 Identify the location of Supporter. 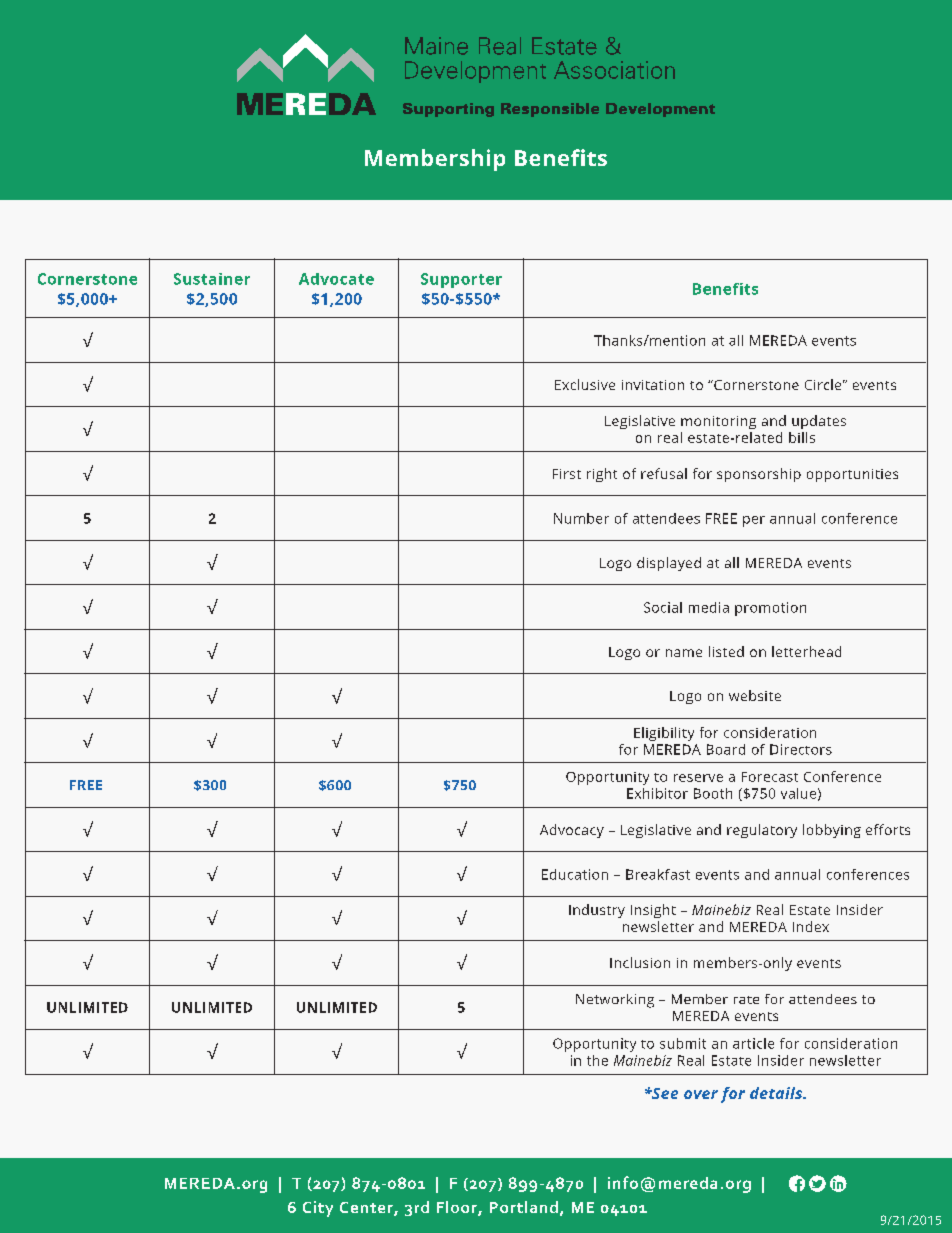
(461, 280).
